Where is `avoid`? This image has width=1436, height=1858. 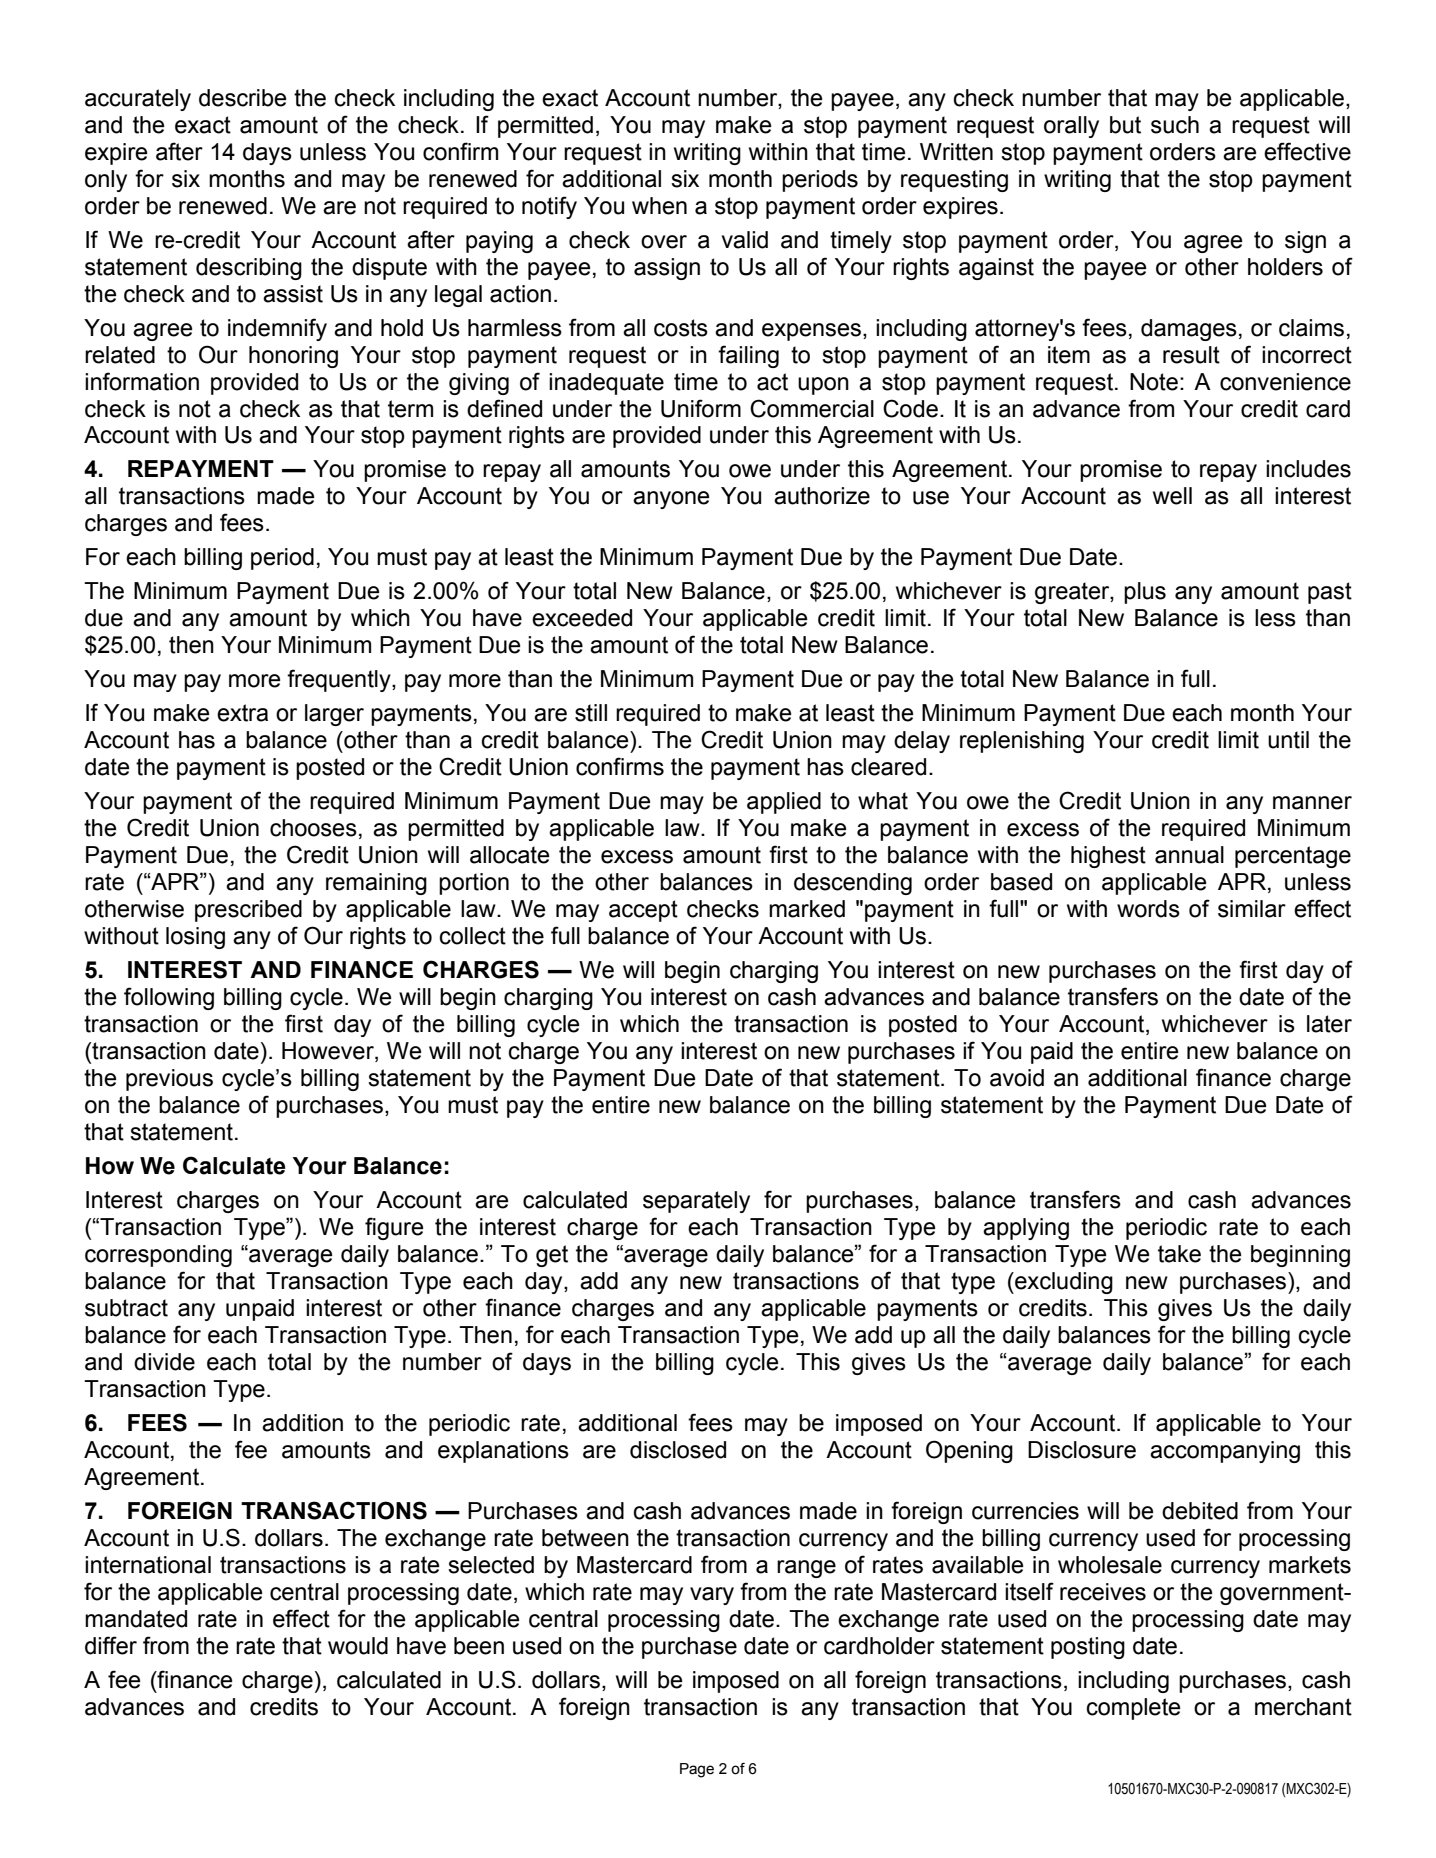 avoid is located at coordinates (1017, 1078).
